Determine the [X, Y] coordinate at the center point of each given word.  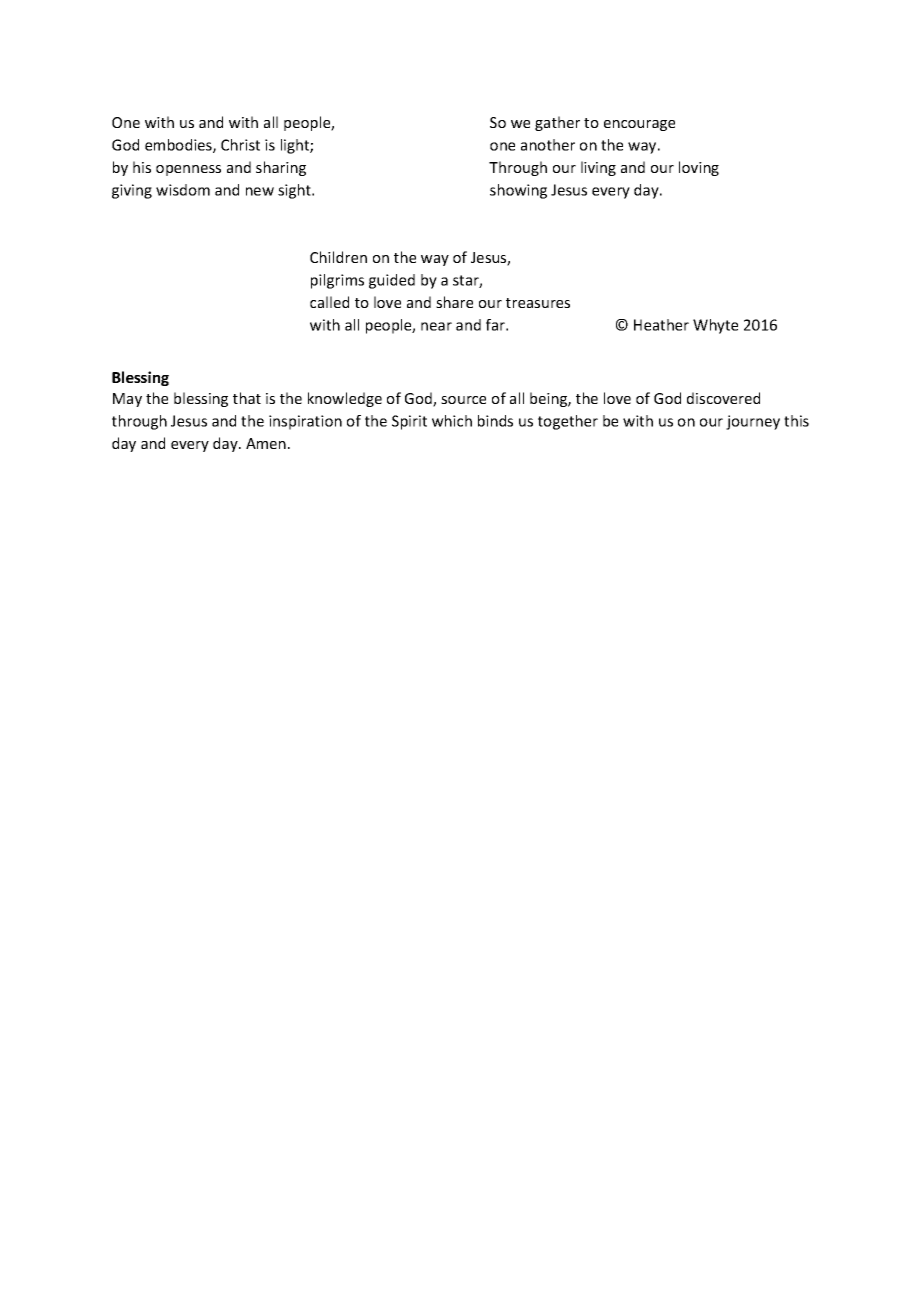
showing [518, 191]
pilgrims [337, 281]
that [247, 398]
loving [699, 168]
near [436, 326]
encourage [639, 125]
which [452, 421]
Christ [240, 145]
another [548, 145]
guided [392, 281]
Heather [661, 325]
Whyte [715, 326]
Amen [266, 443]
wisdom [183, 190]
